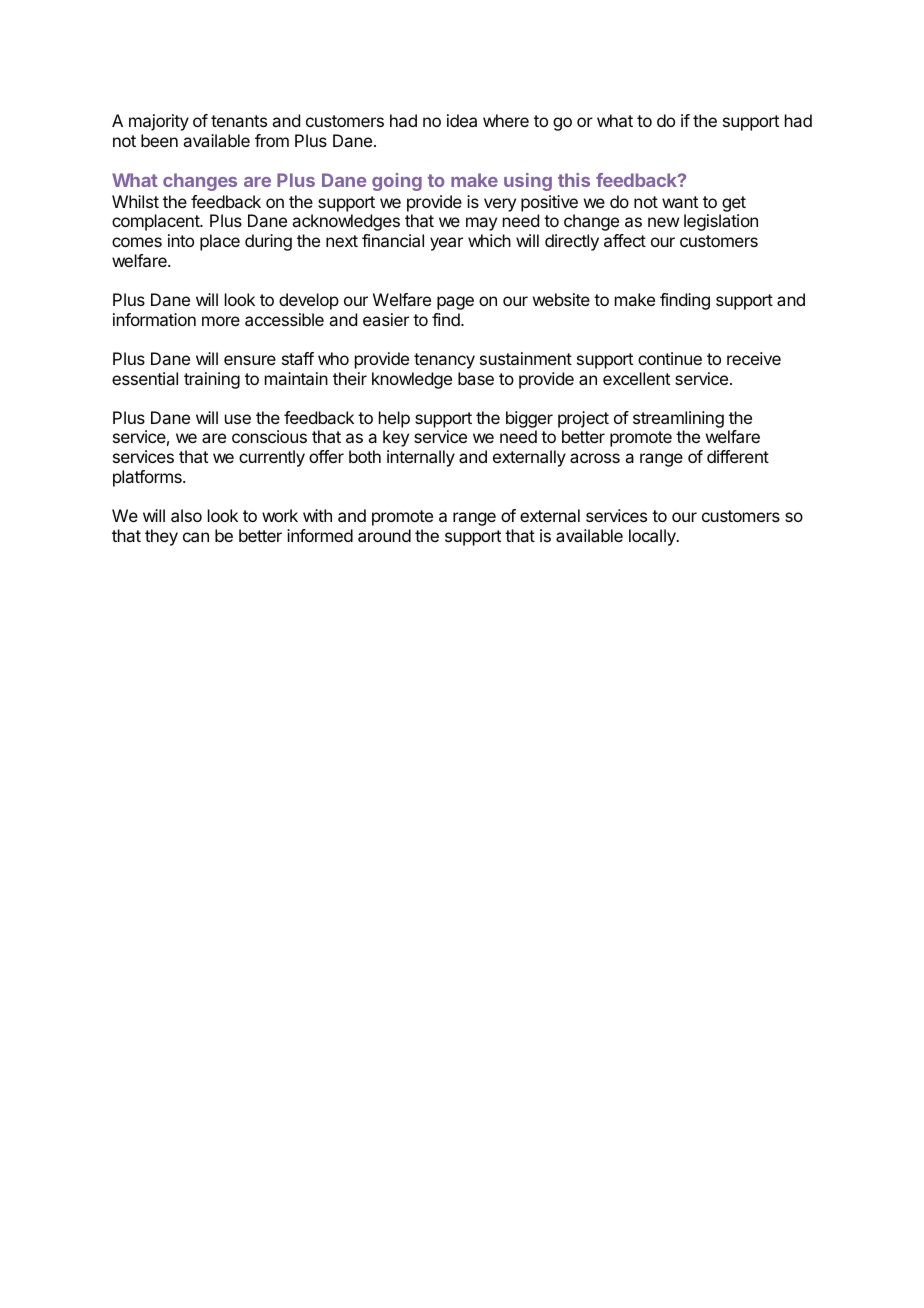 This screenshot has width=924, height=1308. I want to click on continue, so click(670, 358).
